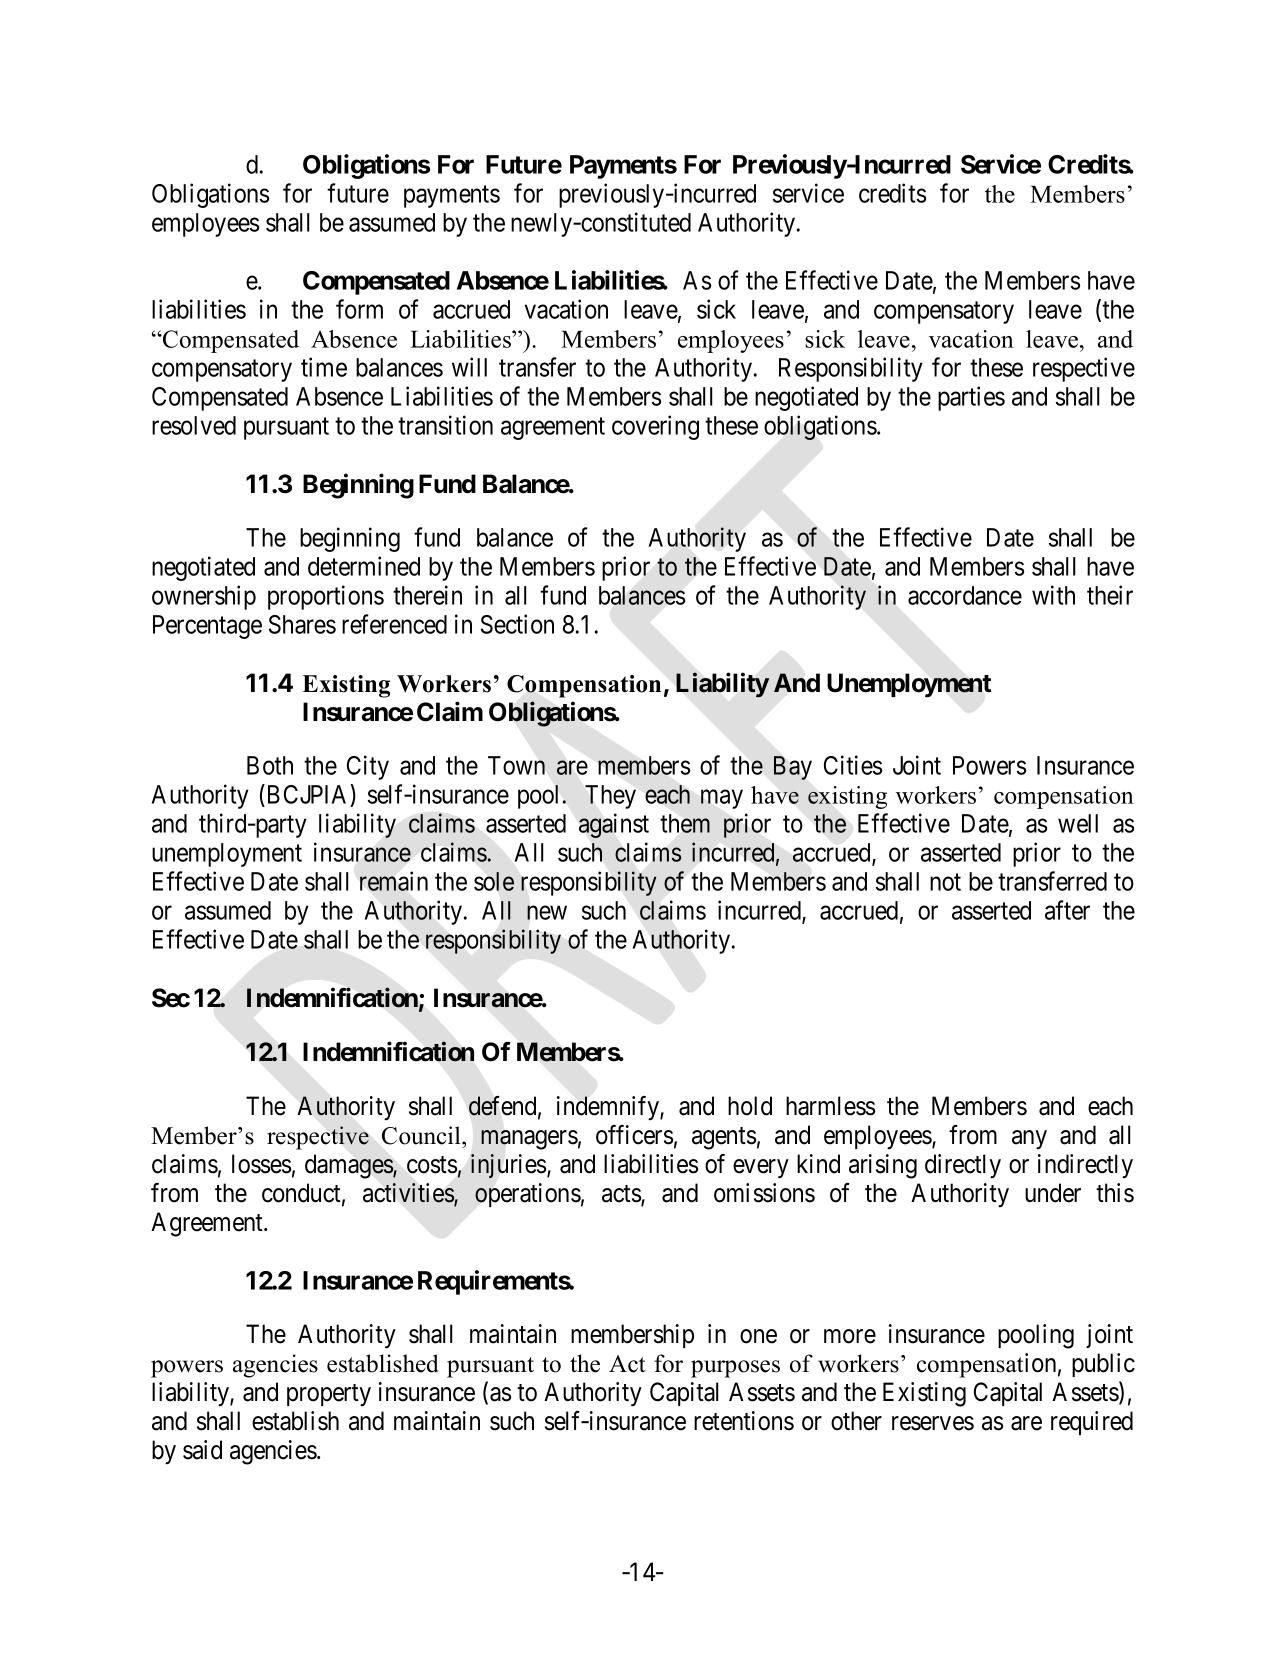 Image resolution: width=1285 pixels, height=1663 pixels. What do you see at coordinates (735, 1369) in the screenshot?
I see `purposes` at bounding box center [735, 1369].
